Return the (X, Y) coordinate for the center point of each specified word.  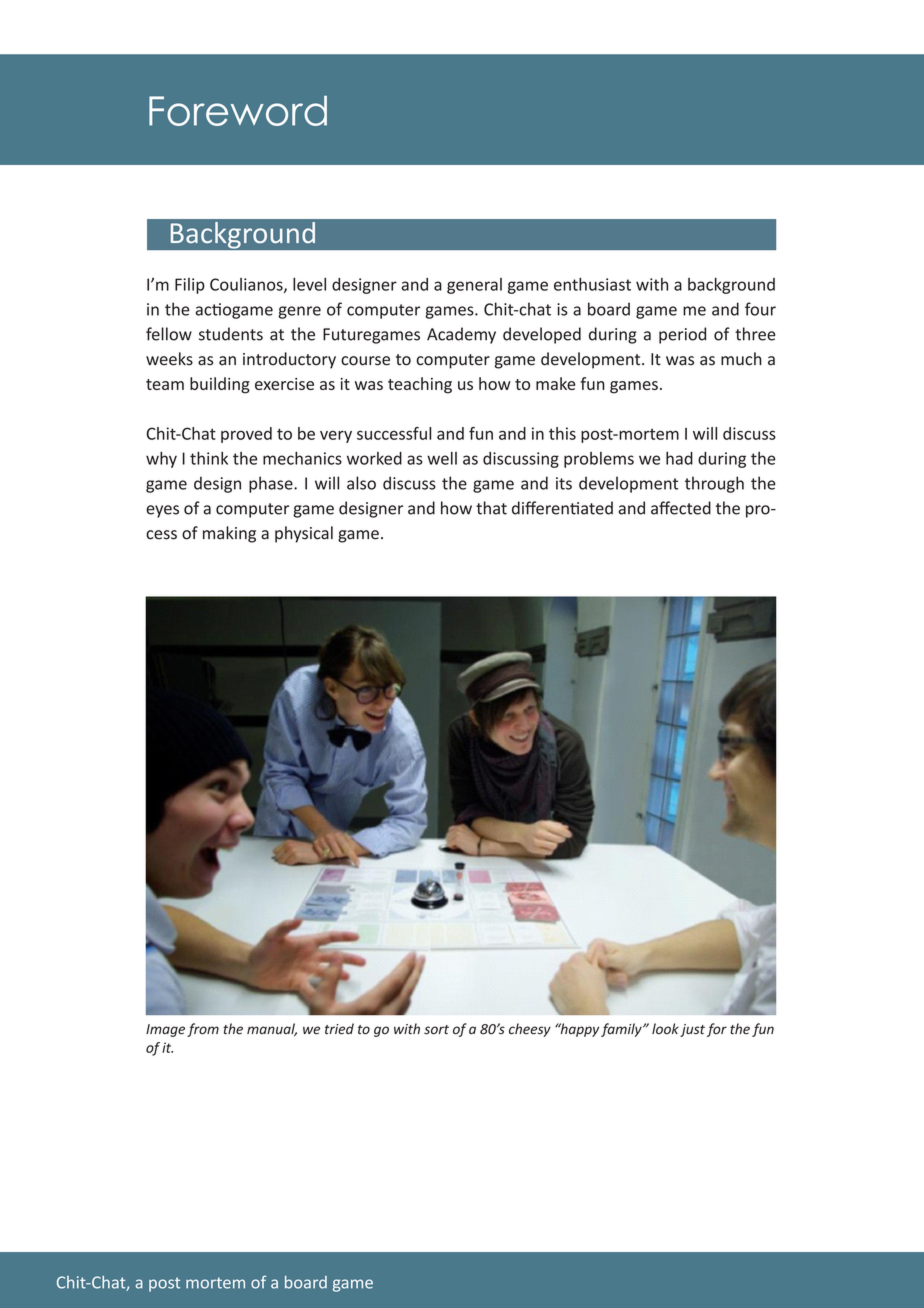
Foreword (238, 111)
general (474, 286)
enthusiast (592, 284)
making (229, 534)
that (491, 508)
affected (681, 508)
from (203, 1030)
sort (436, 1030)
